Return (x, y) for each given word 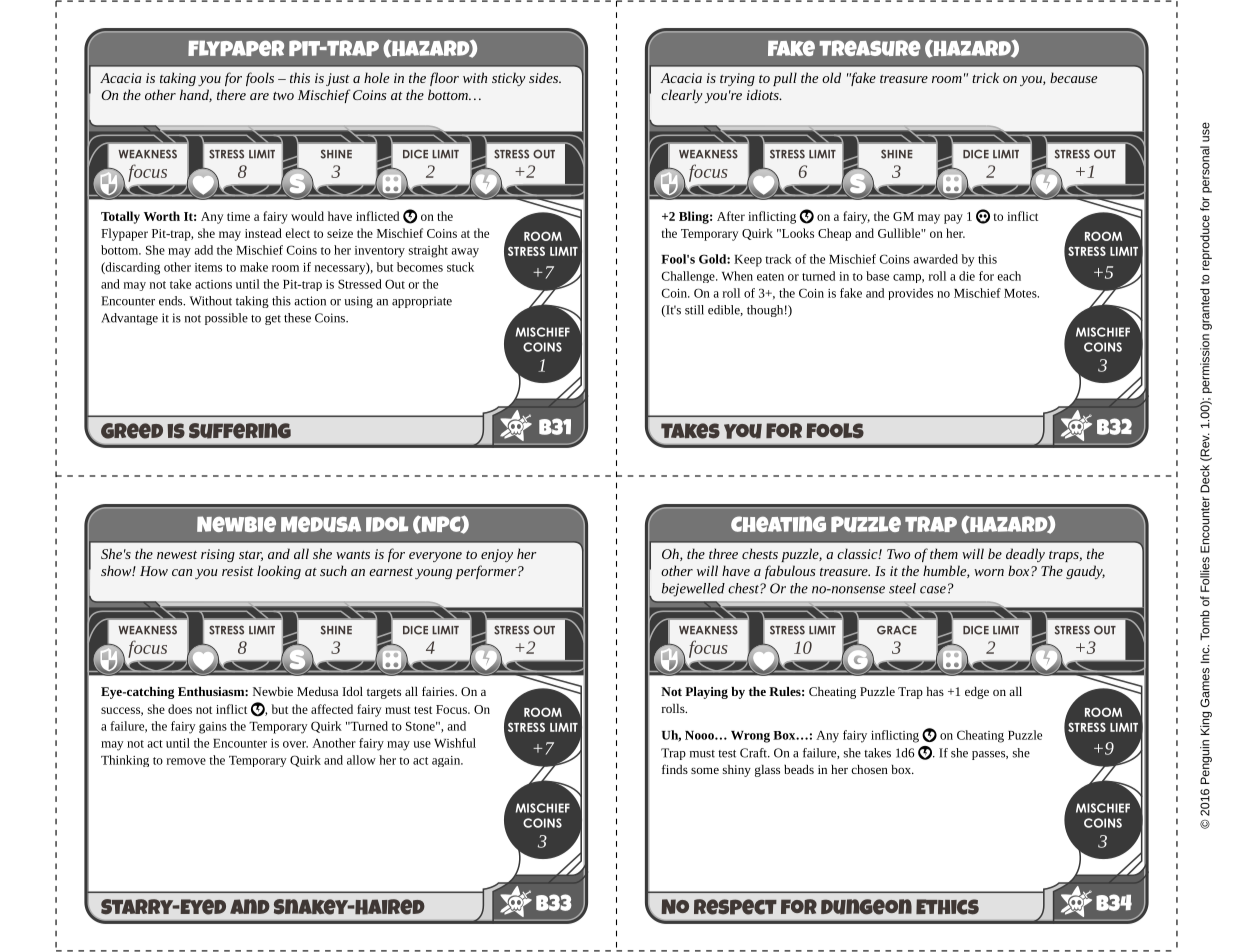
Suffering (240, 431)
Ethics (947, 907)
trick (985, 77)
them (944, 553)
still (694, 310)
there (231, 94)
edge (977, 693)
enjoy (497, 555)
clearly (682, 96)
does (180, 709)
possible (226, 319)
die (967, 276)
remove (186, 761)
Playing (706, 693)
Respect (735, 907)
